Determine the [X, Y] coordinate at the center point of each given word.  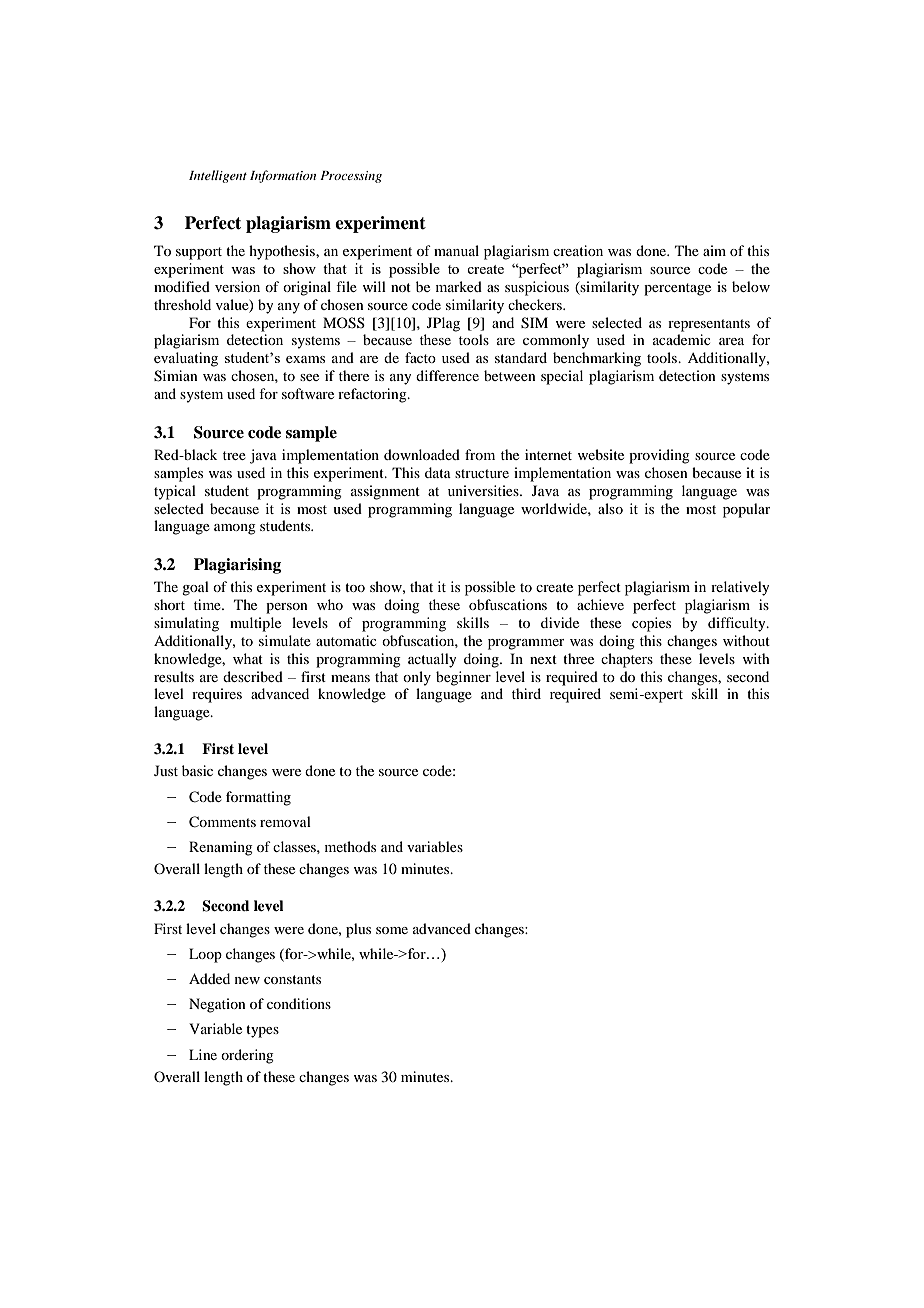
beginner [463, 678]
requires [217, 695]
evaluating [186, 359]
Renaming [221, 848]
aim [714, 250]
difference [447, 375]
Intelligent [218, 176]
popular [747, 510]
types [262, 1031]
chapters [627, 660]
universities [484, 490]
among [235, 529]
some [392, 930]
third [526, 693]
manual [456, 250]
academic [682, 339]
